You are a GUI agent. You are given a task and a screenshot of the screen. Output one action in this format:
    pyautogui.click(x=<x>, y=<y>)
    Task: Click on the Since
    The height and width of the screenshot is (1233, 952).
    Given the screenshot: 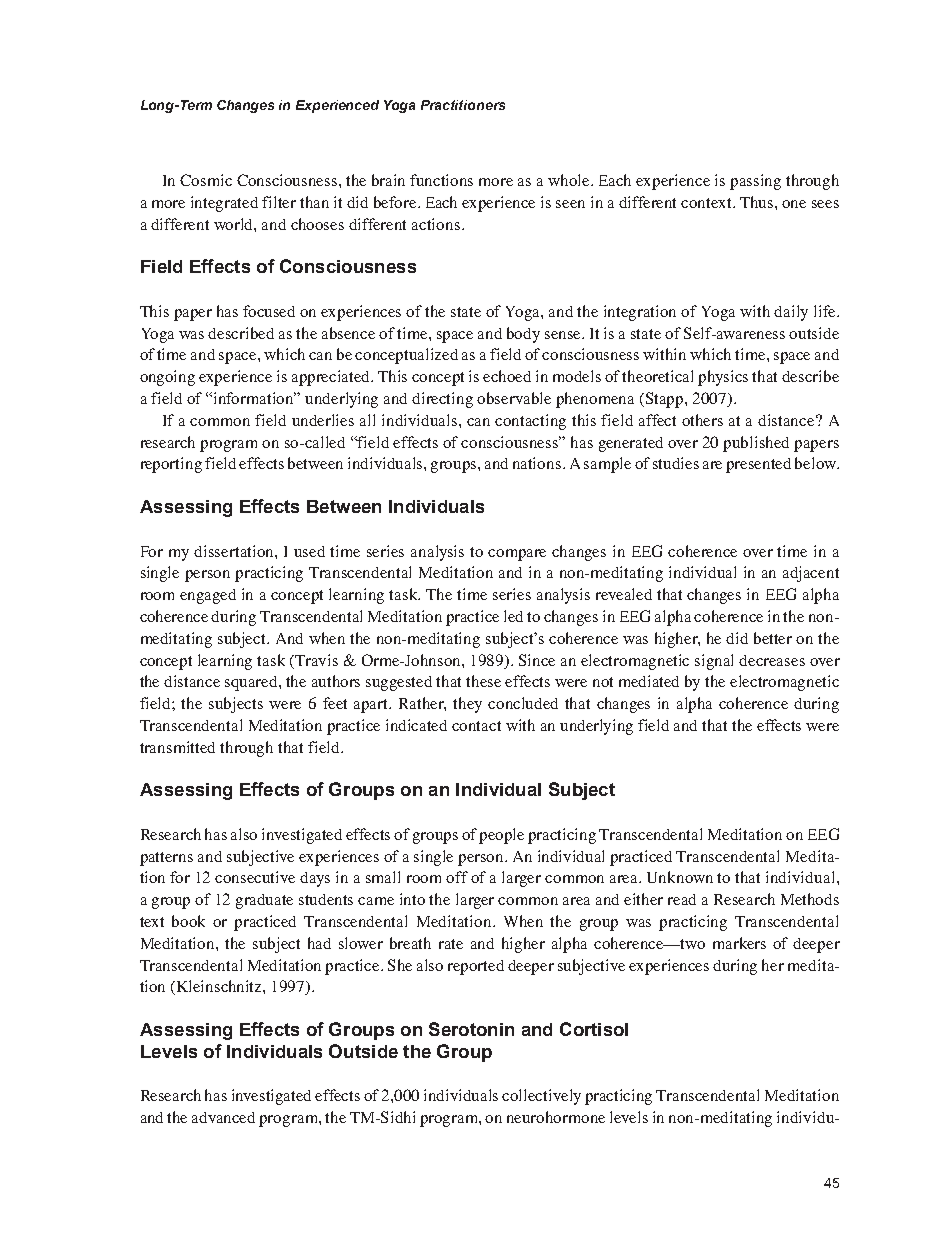 What is the action you would take?
    pyautogui.click(x=537, y=660)
